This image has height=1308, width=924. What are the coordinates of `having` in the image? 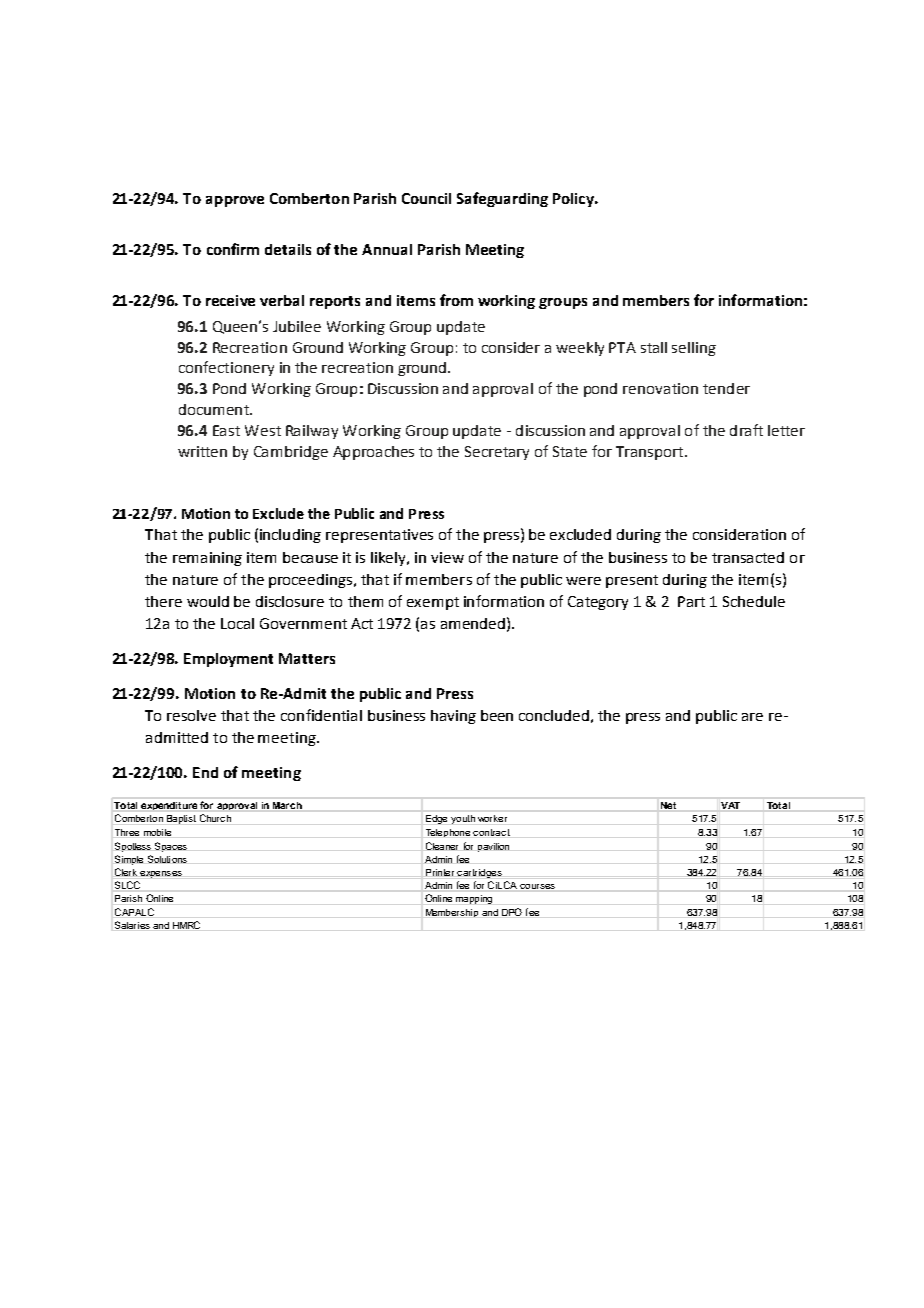 It's located at (453, 717).
